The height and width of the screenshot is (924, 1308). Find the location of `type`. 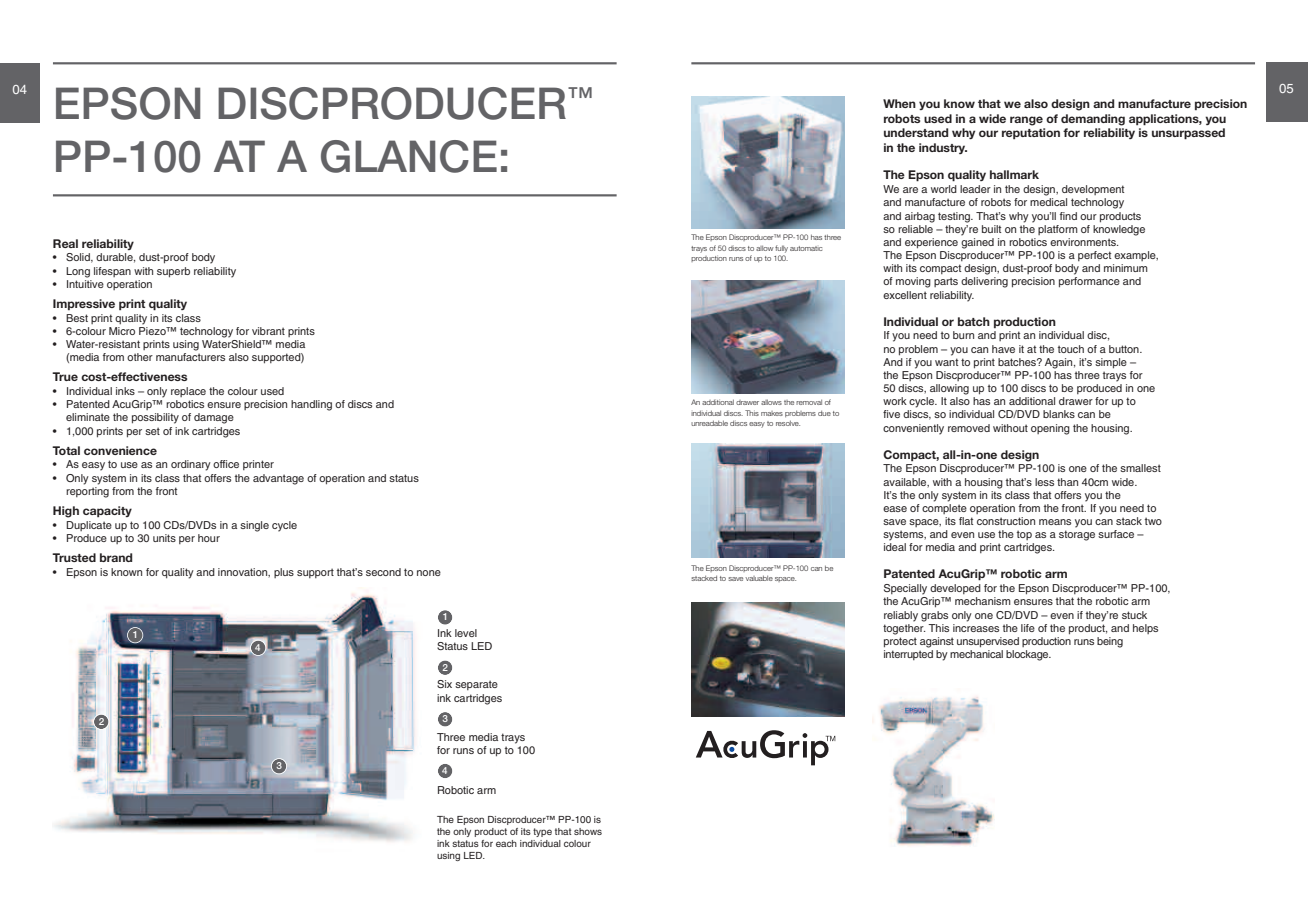

type is located at coordinates (542, 832).
